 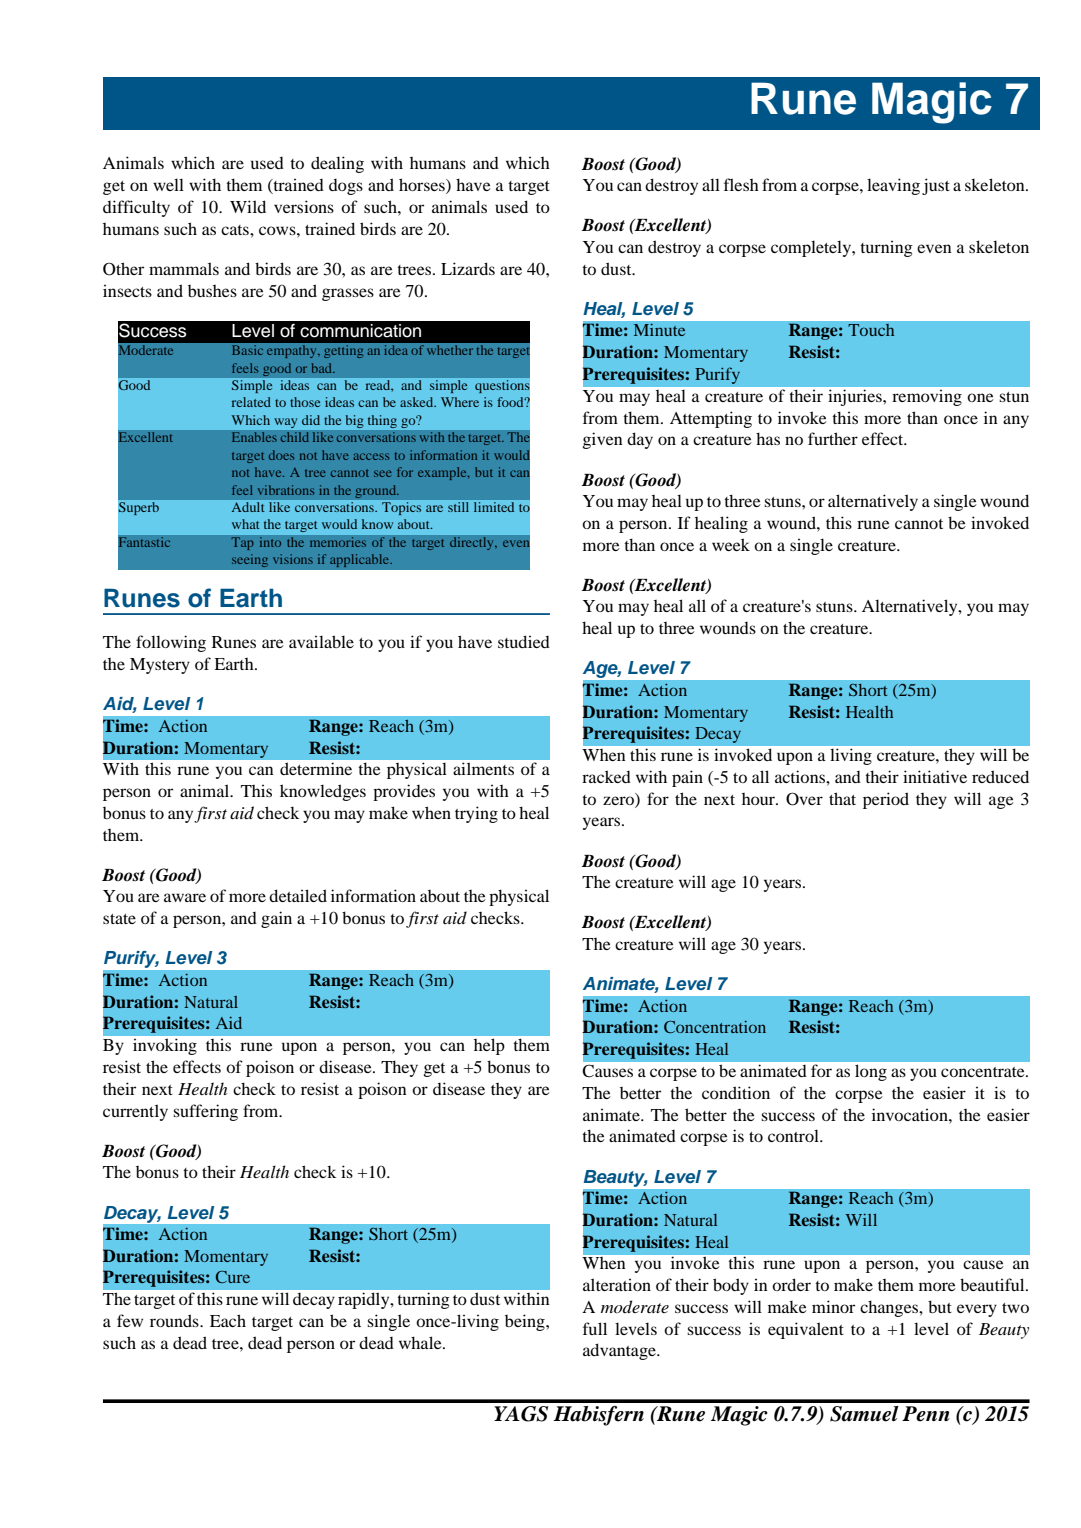 What do you see at coordinates (833, 438) in the image?
I see `further` at bounding box center [833, 438].
